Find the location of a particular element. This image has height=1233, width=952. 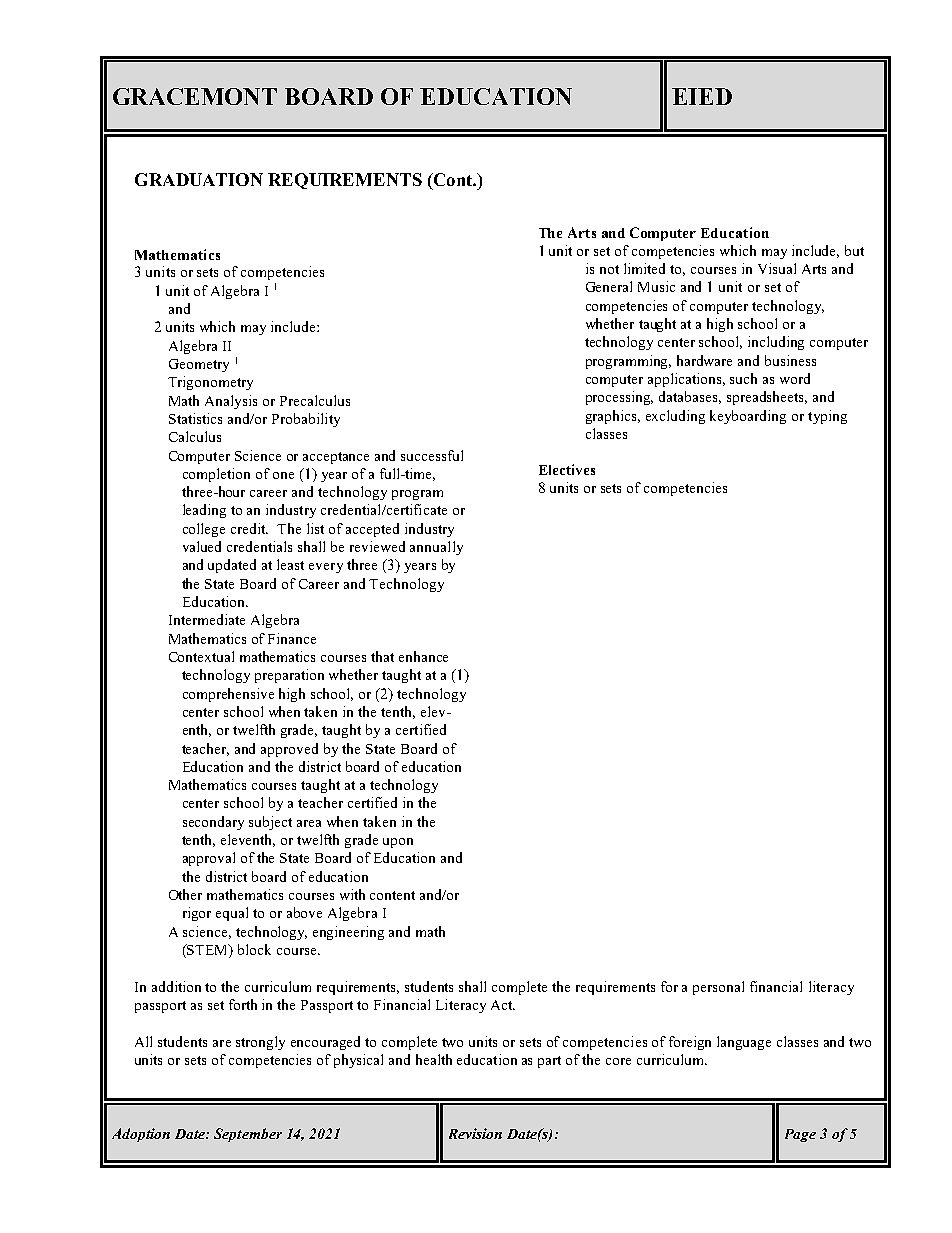

September is located at coordinates (248, 1135).
